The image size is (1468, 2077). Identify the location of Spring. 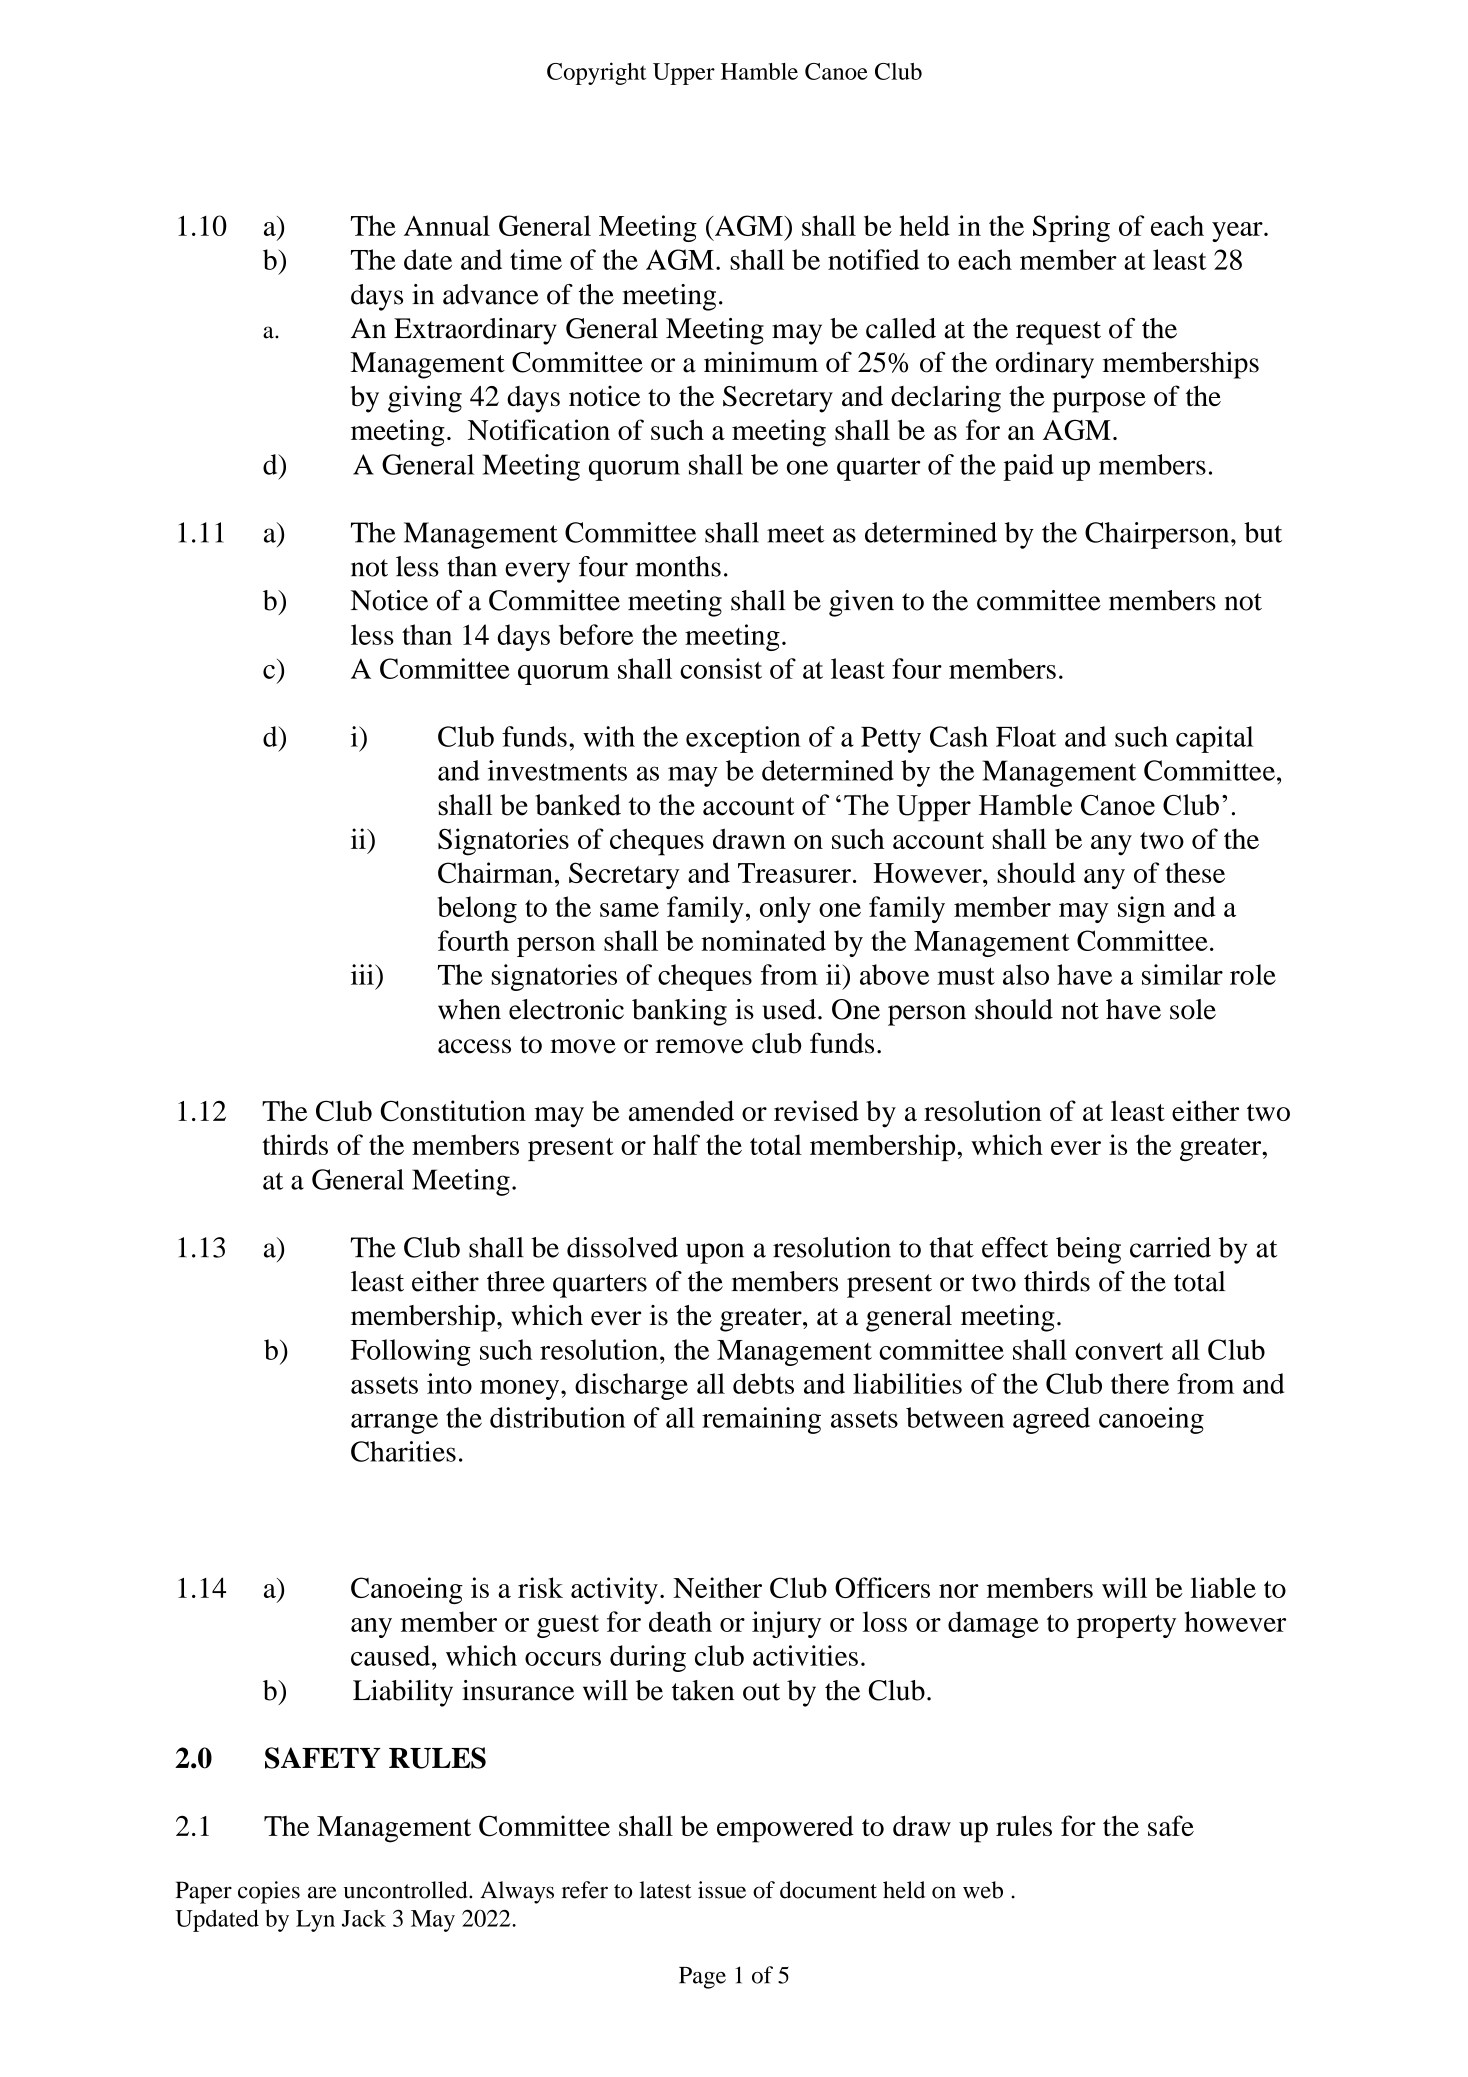
(1071, 228).
